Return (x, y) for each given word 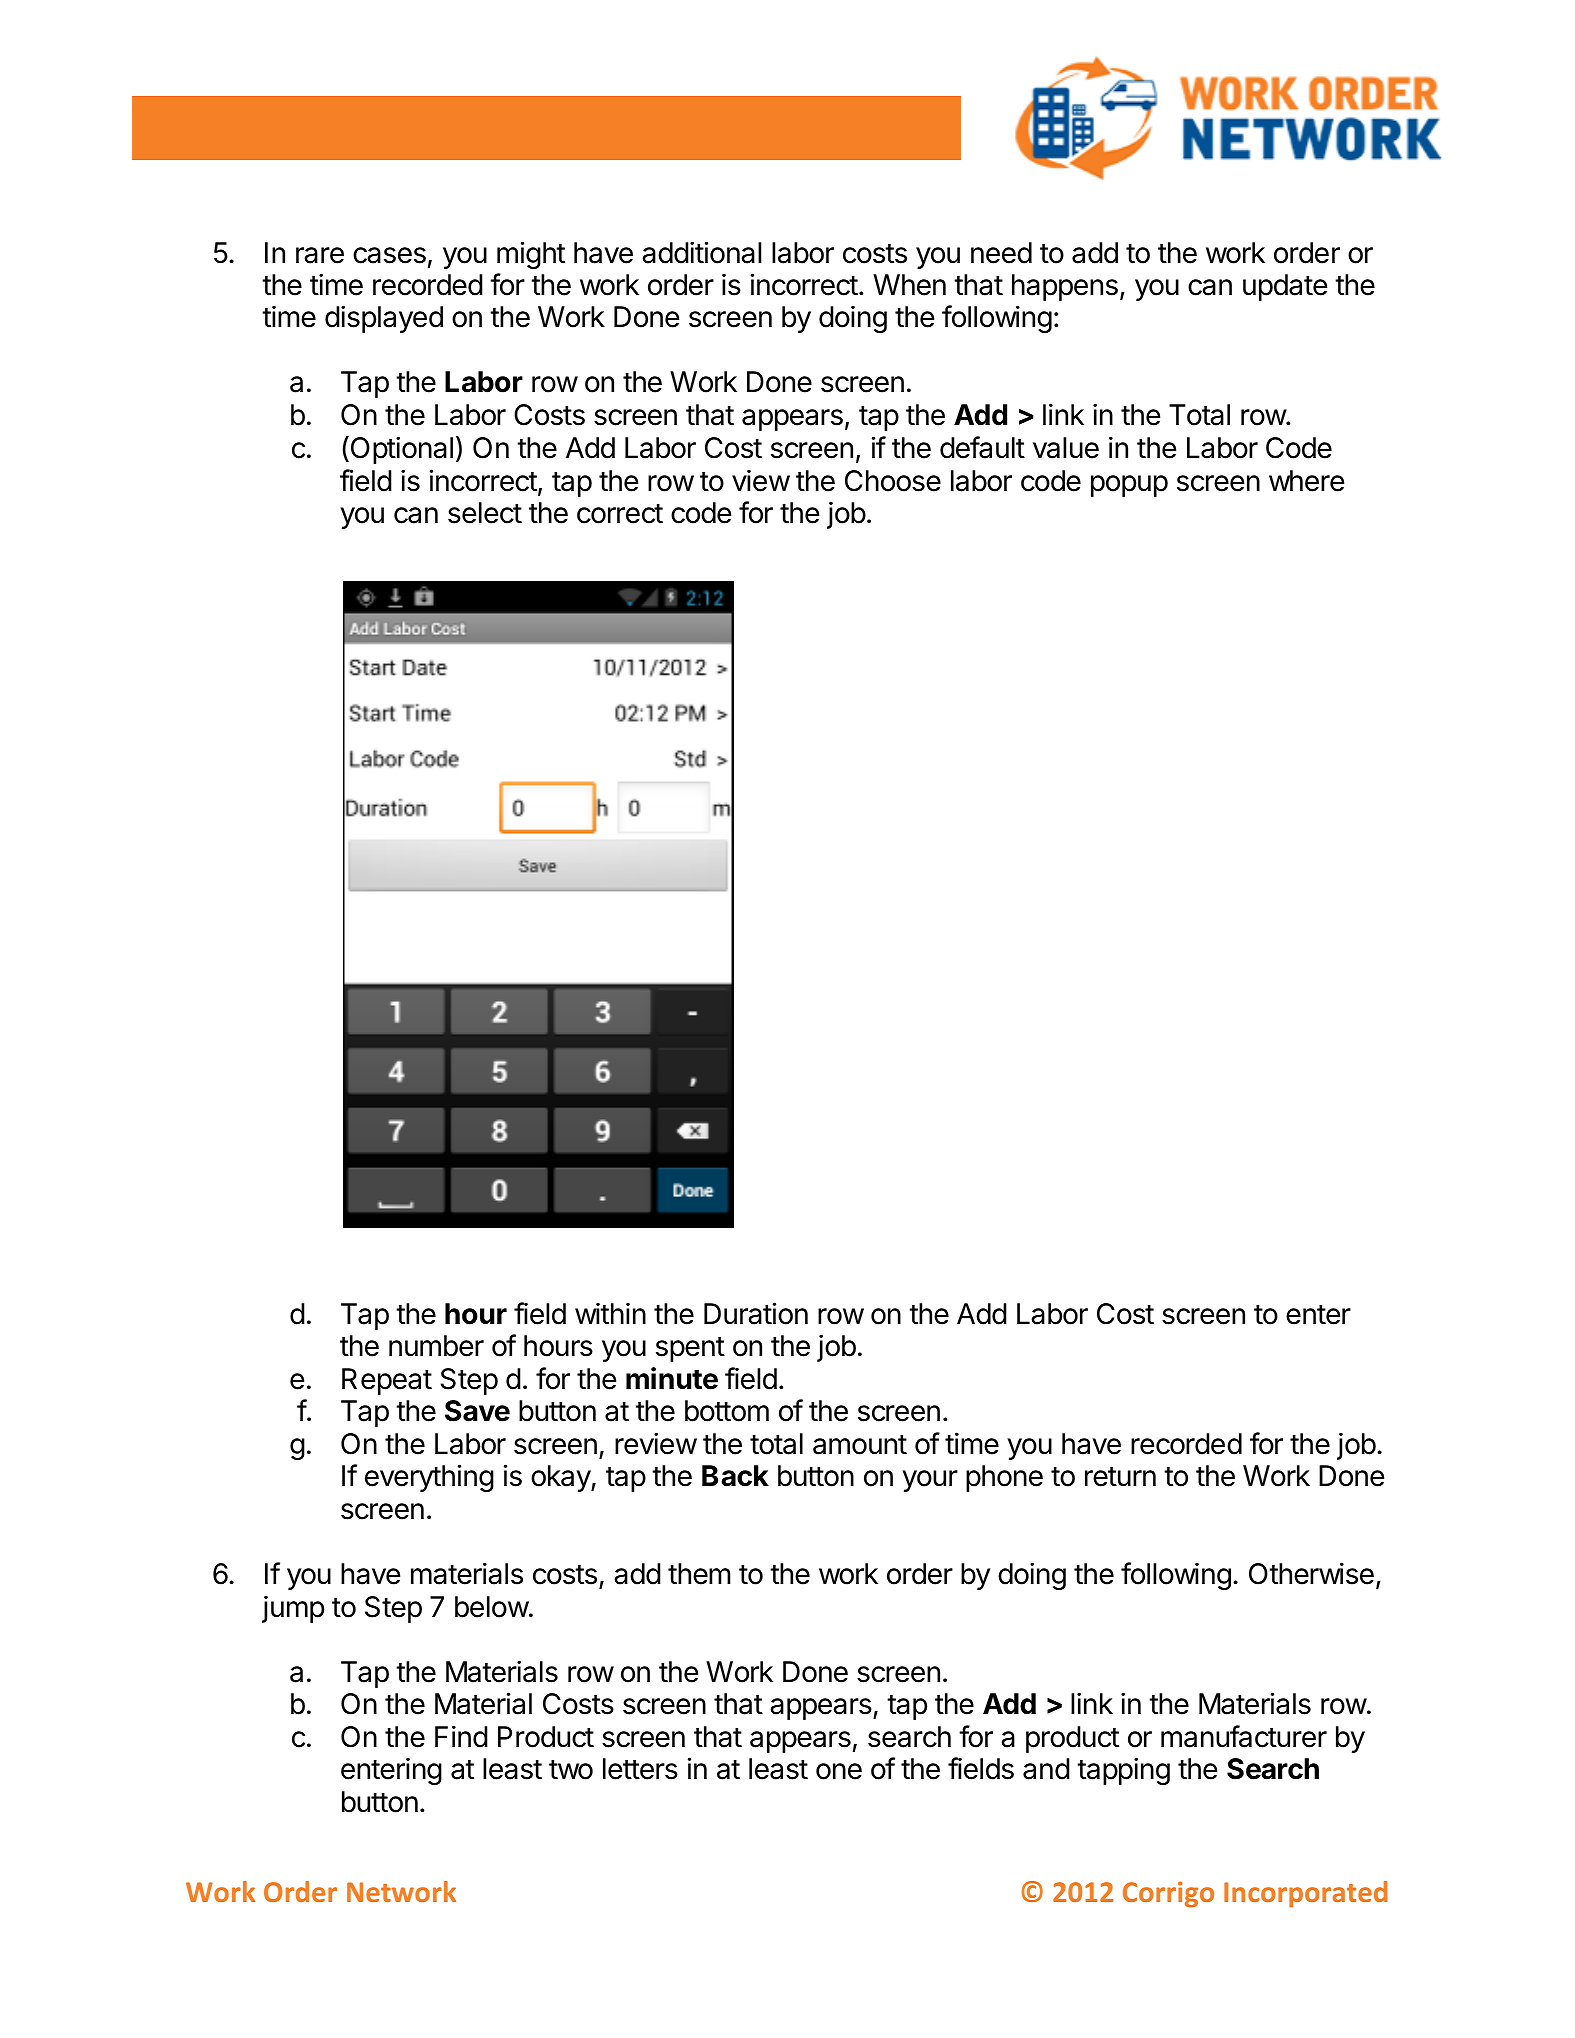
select (485, 513)
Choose (893, 481)
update (1285, 287)
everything (429, 1478)
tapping (1123, 1771)
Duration (756, 1313)
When (909, 285)
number (436, 1346)
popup (1129, 486)
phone (1004, 1478)
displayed (384, 319)
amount (860, 1444)
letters (640, 1769)
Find (461, 1736)
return (1120, 1476)
